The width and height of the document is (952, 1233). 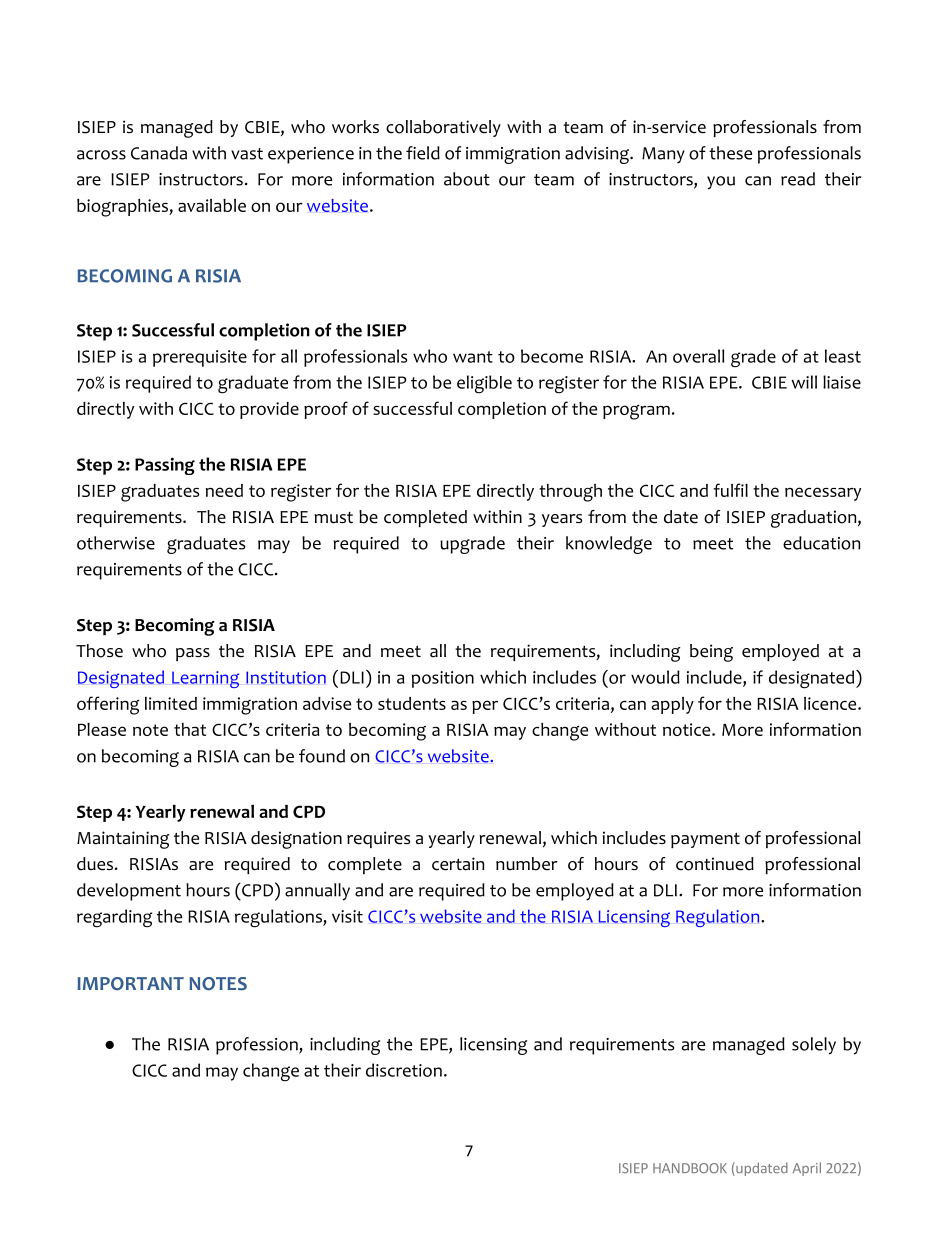 What do you see at coordinates (190, 729) in the document?
I see `that` at bounding box center [190, 729].
